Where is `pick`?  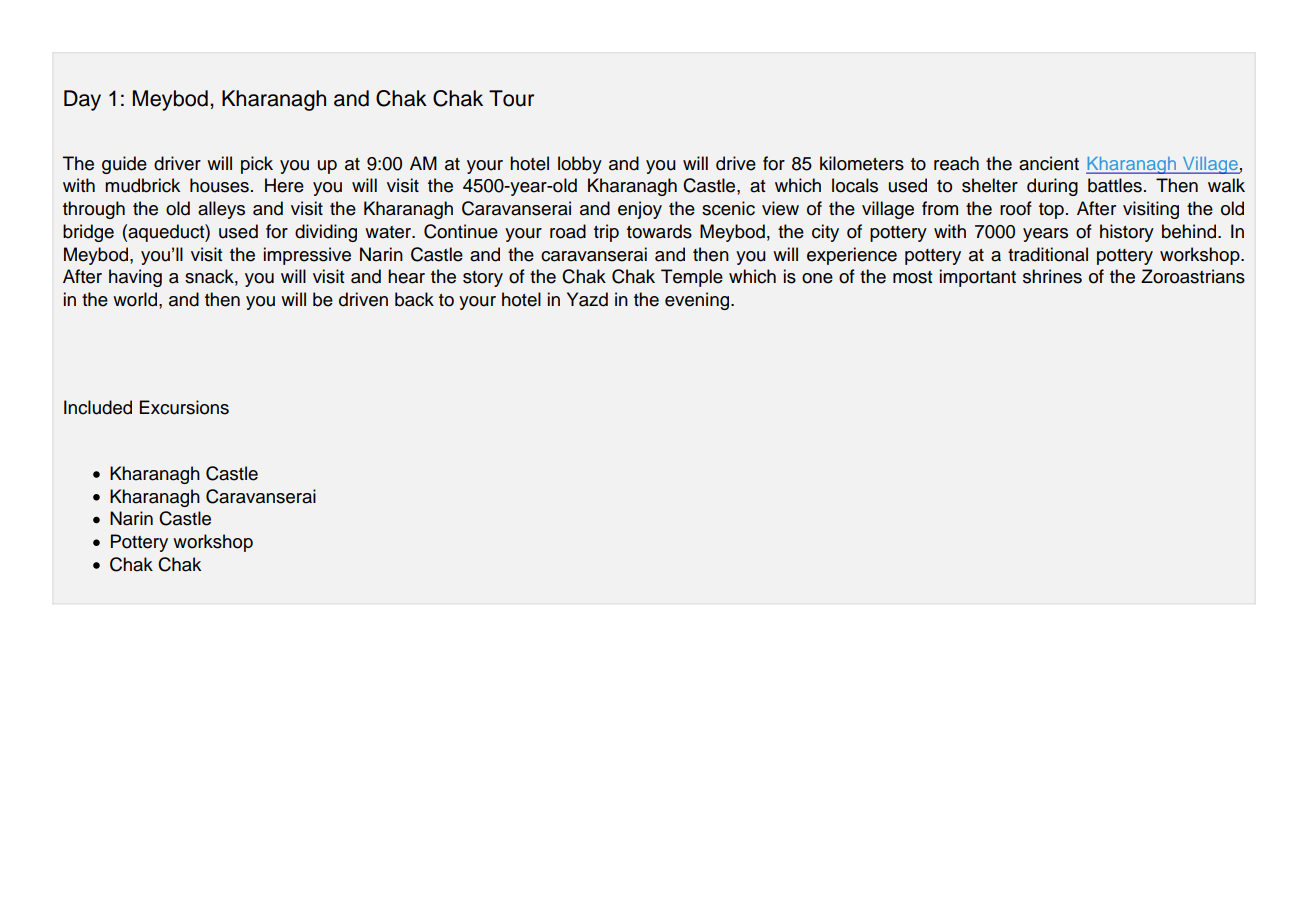
pick is located at coordinates (257, 165).
